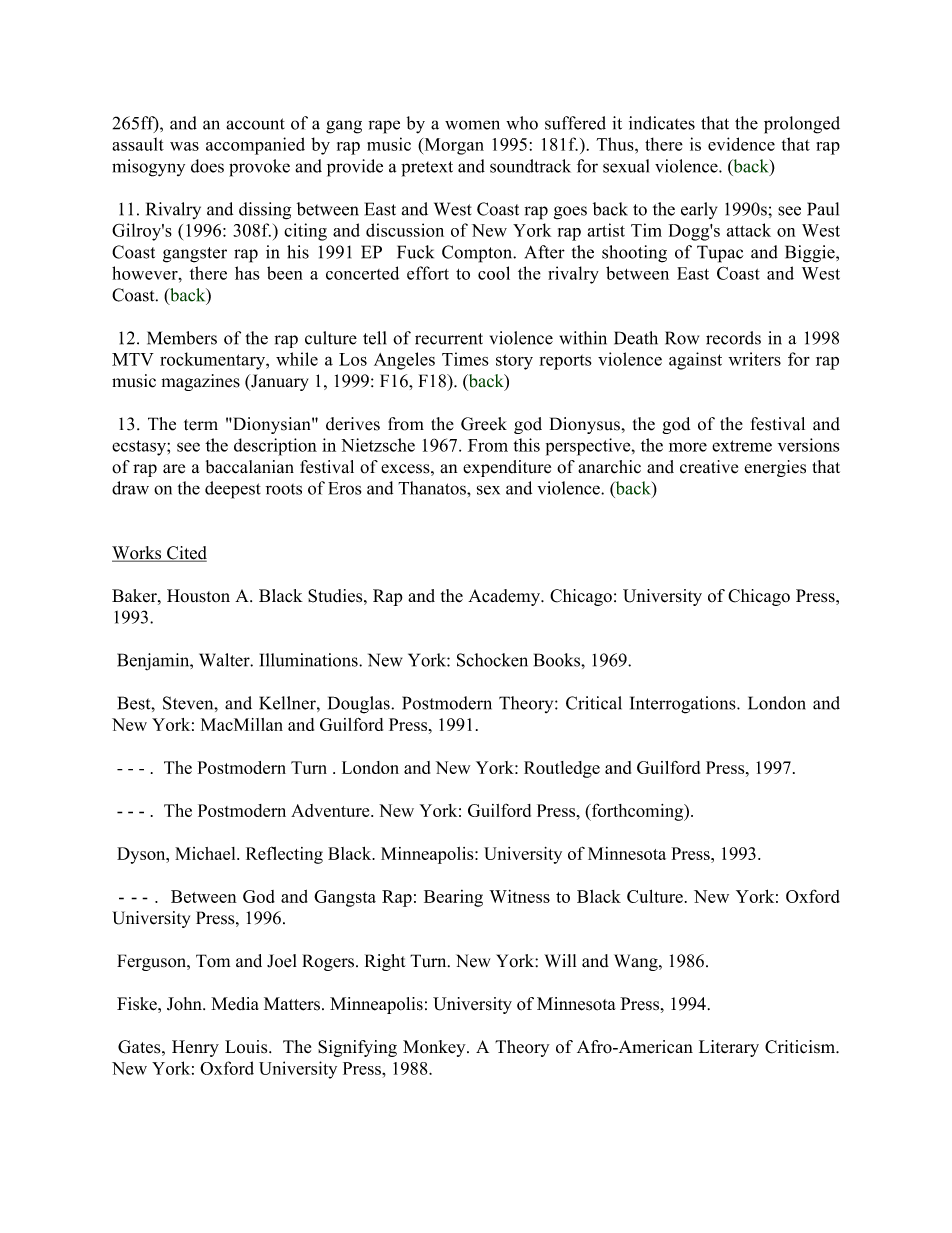  I want to click on Will, so click(560, 960).
